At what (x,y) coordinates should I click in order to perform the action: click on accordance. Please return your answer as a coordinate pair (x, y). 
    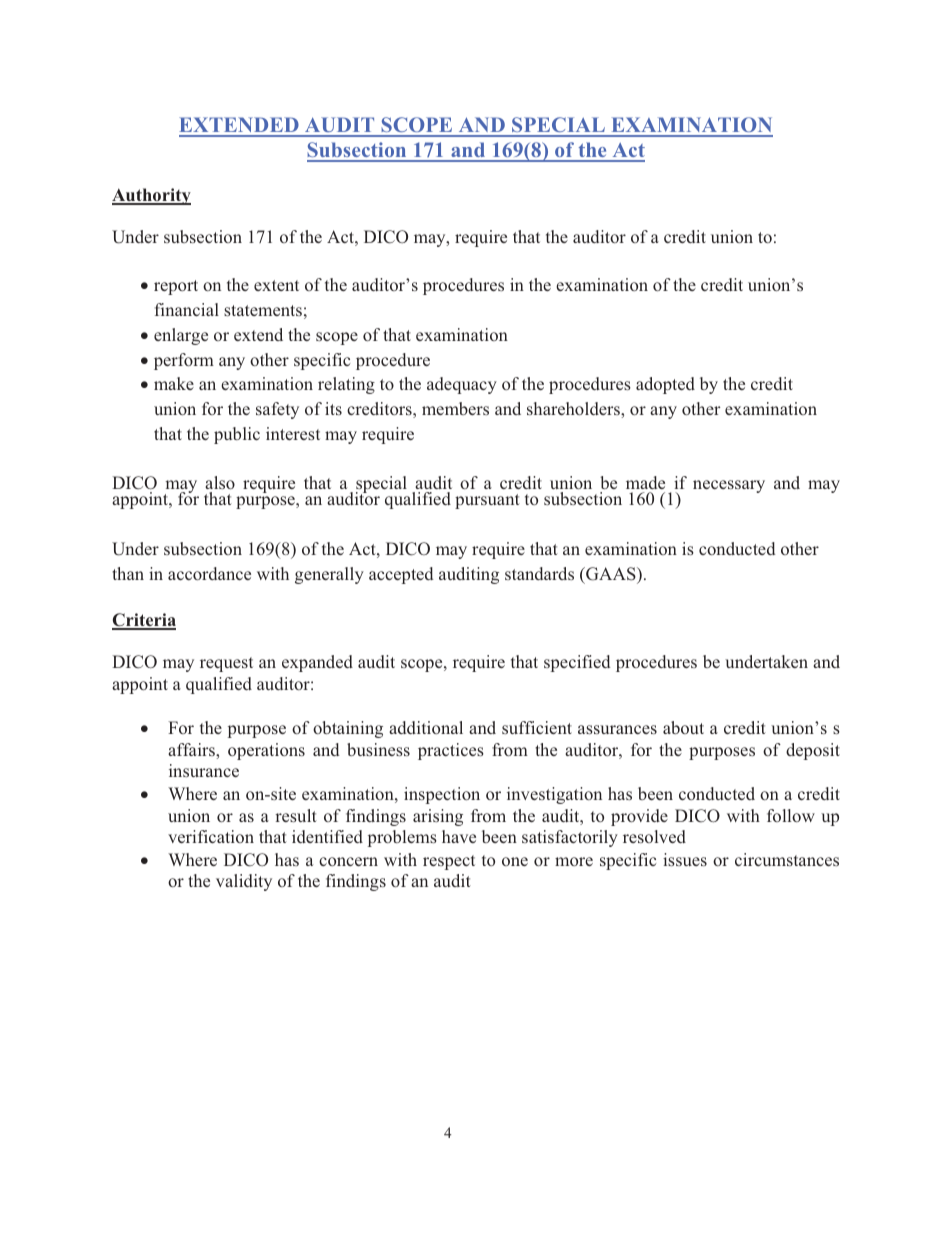
    Looking at the image, I should click on (209, 573).
